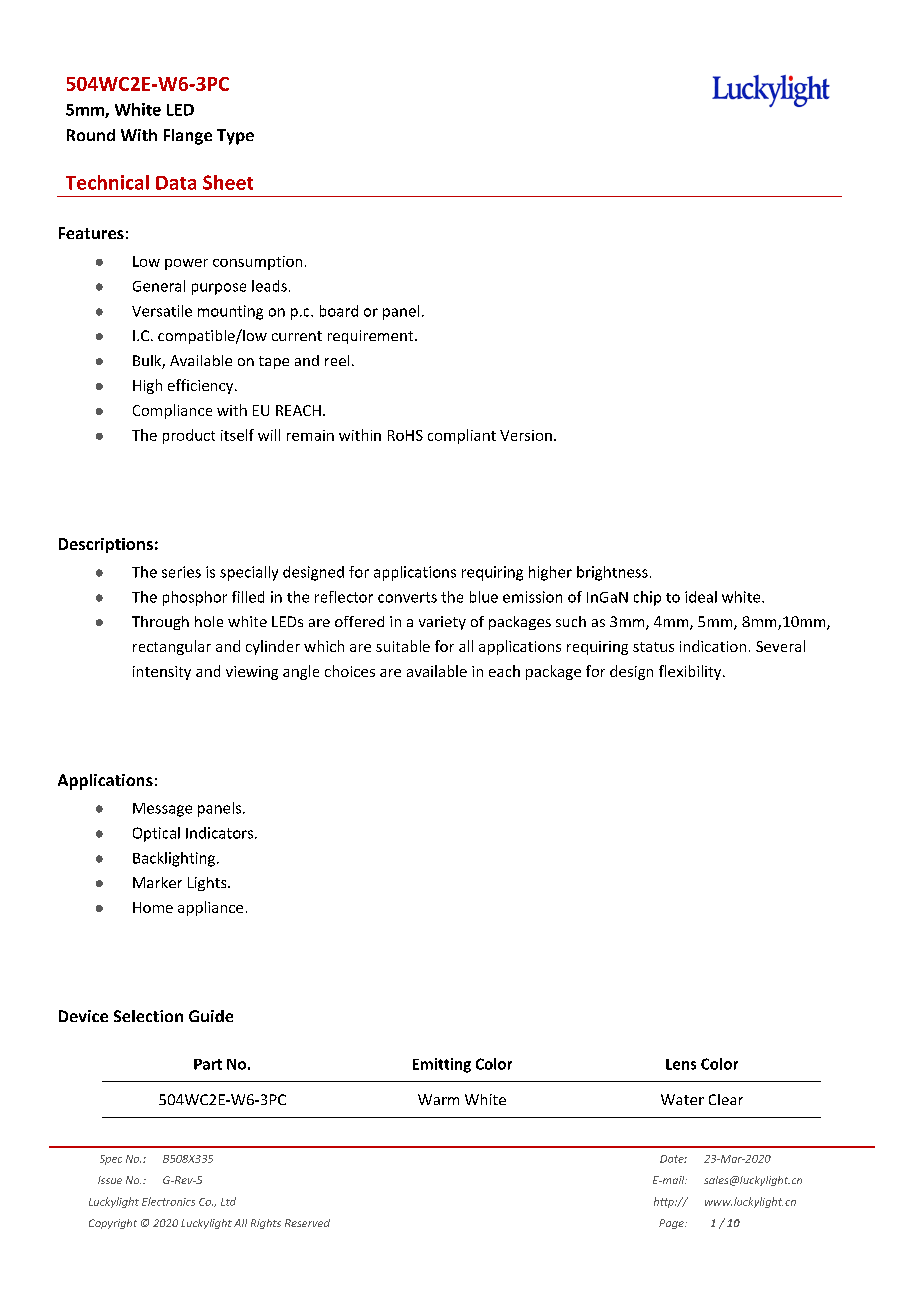 This screenshot has width=924, height=1308. Describe the element at coordinates (162, 673) in the screenshot. I see `intensity` at that location.
